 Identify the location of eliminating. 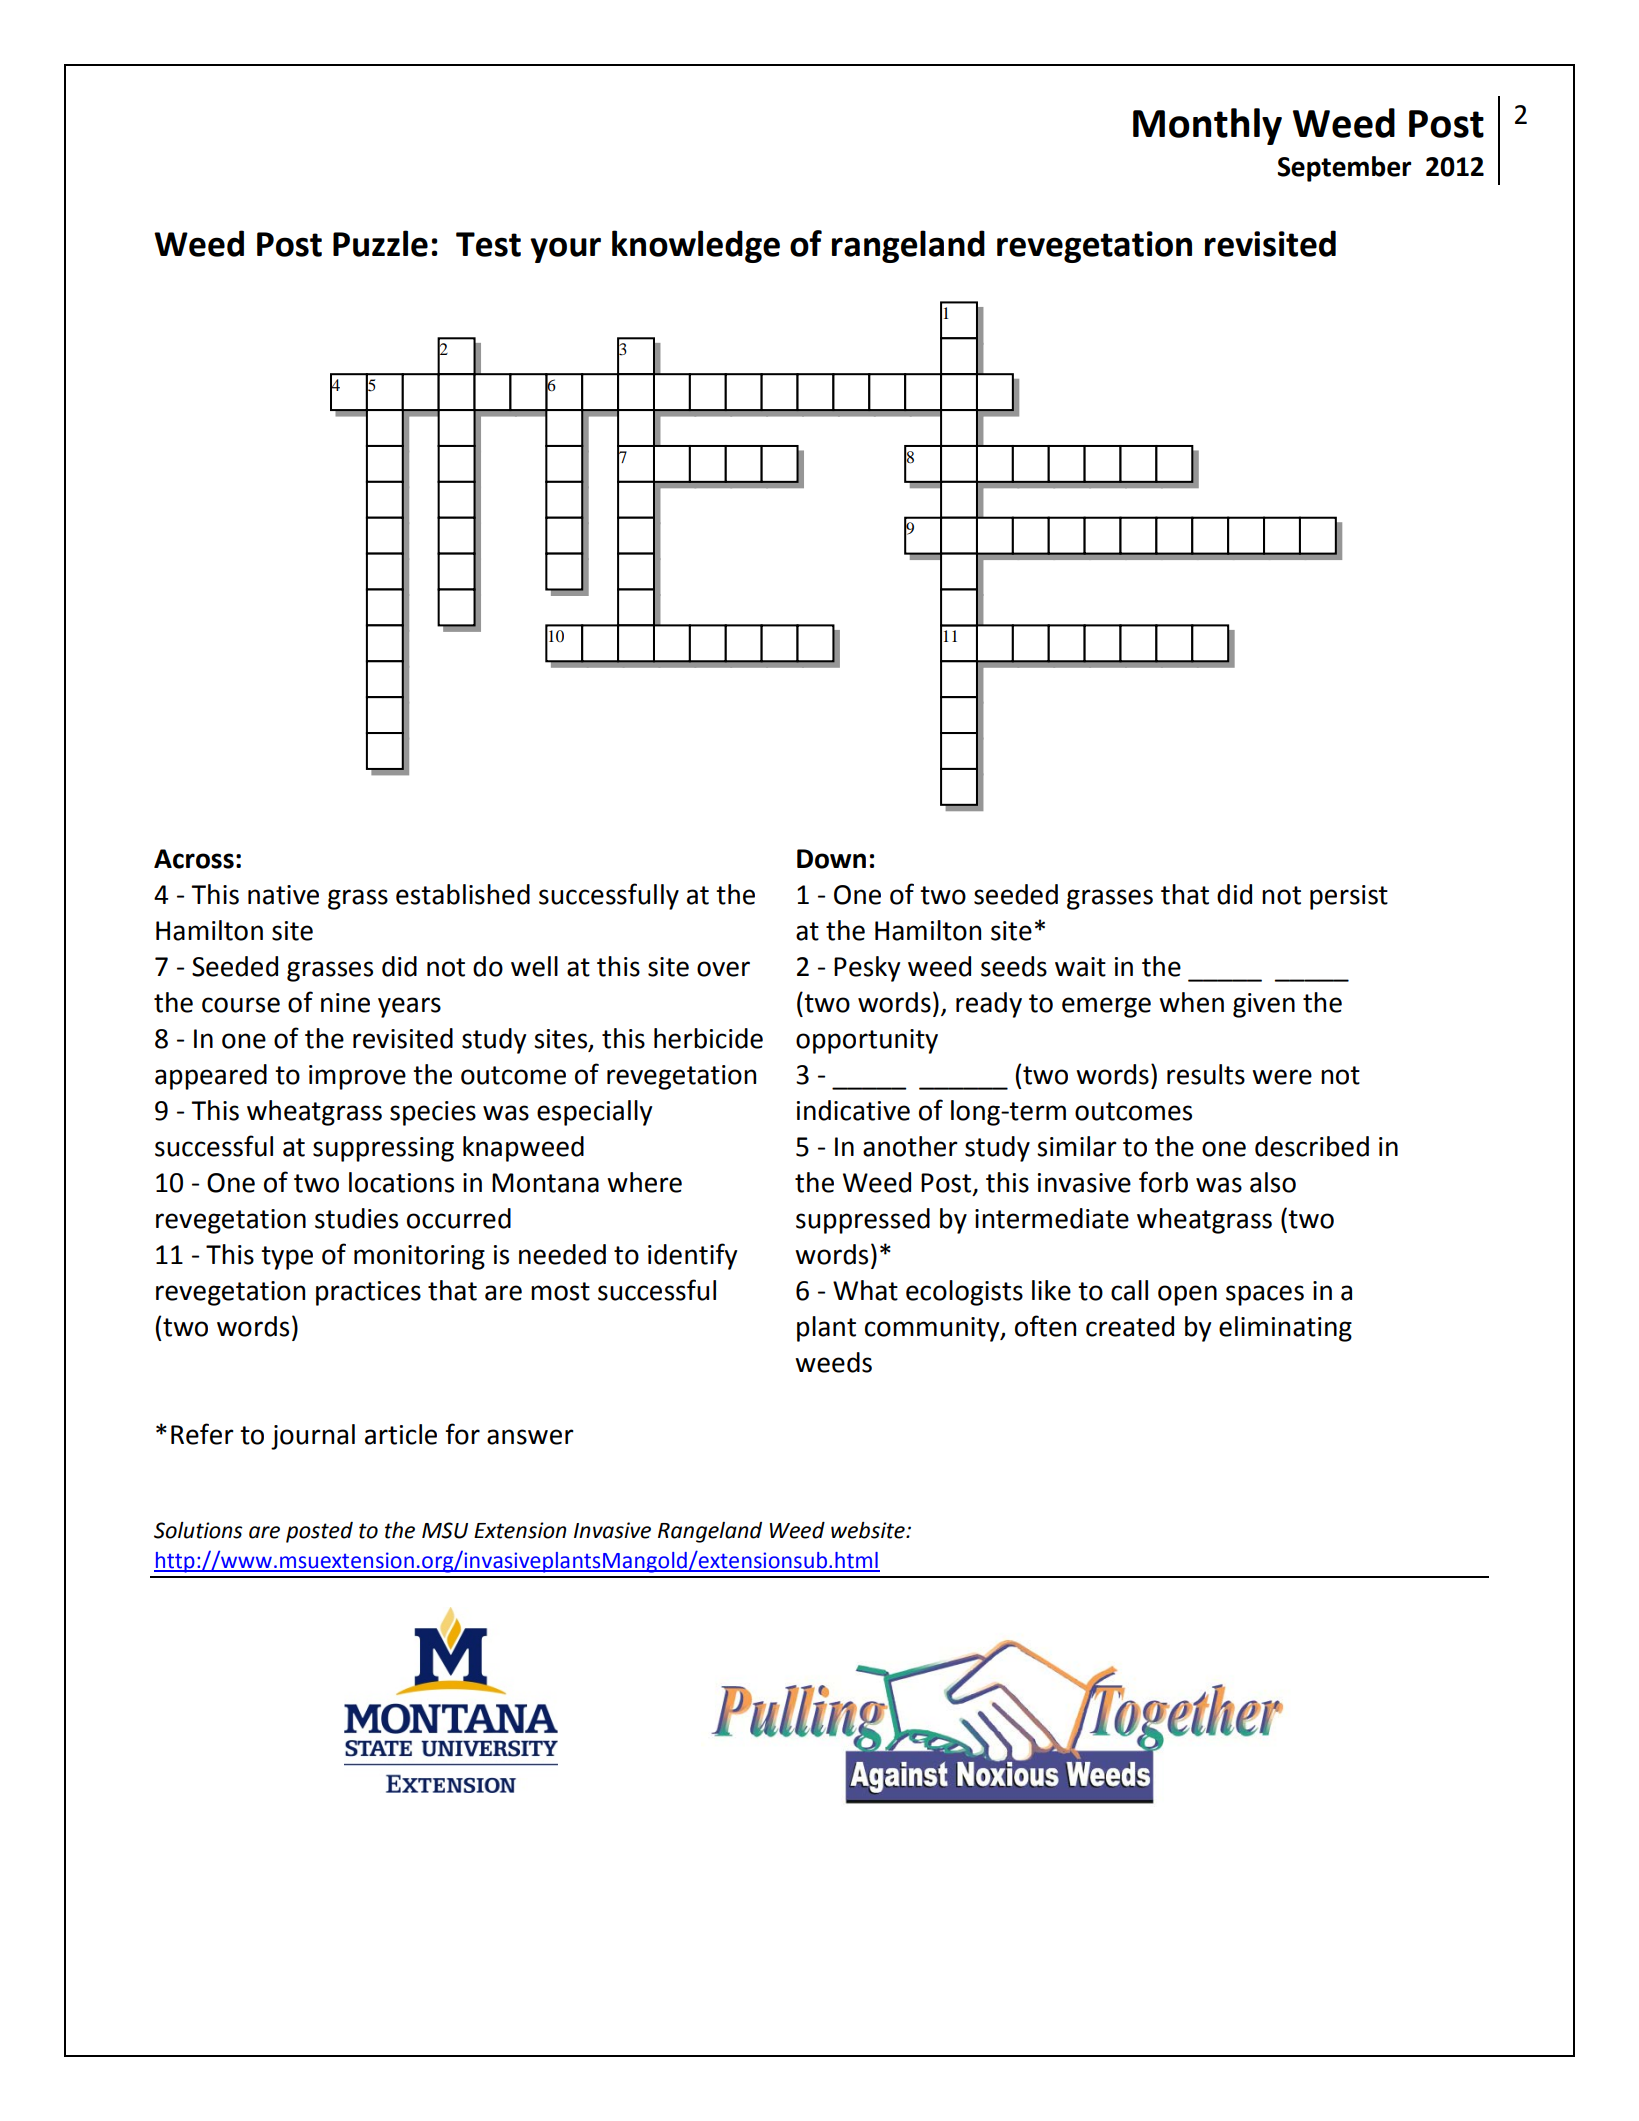
(1285, 1329).
